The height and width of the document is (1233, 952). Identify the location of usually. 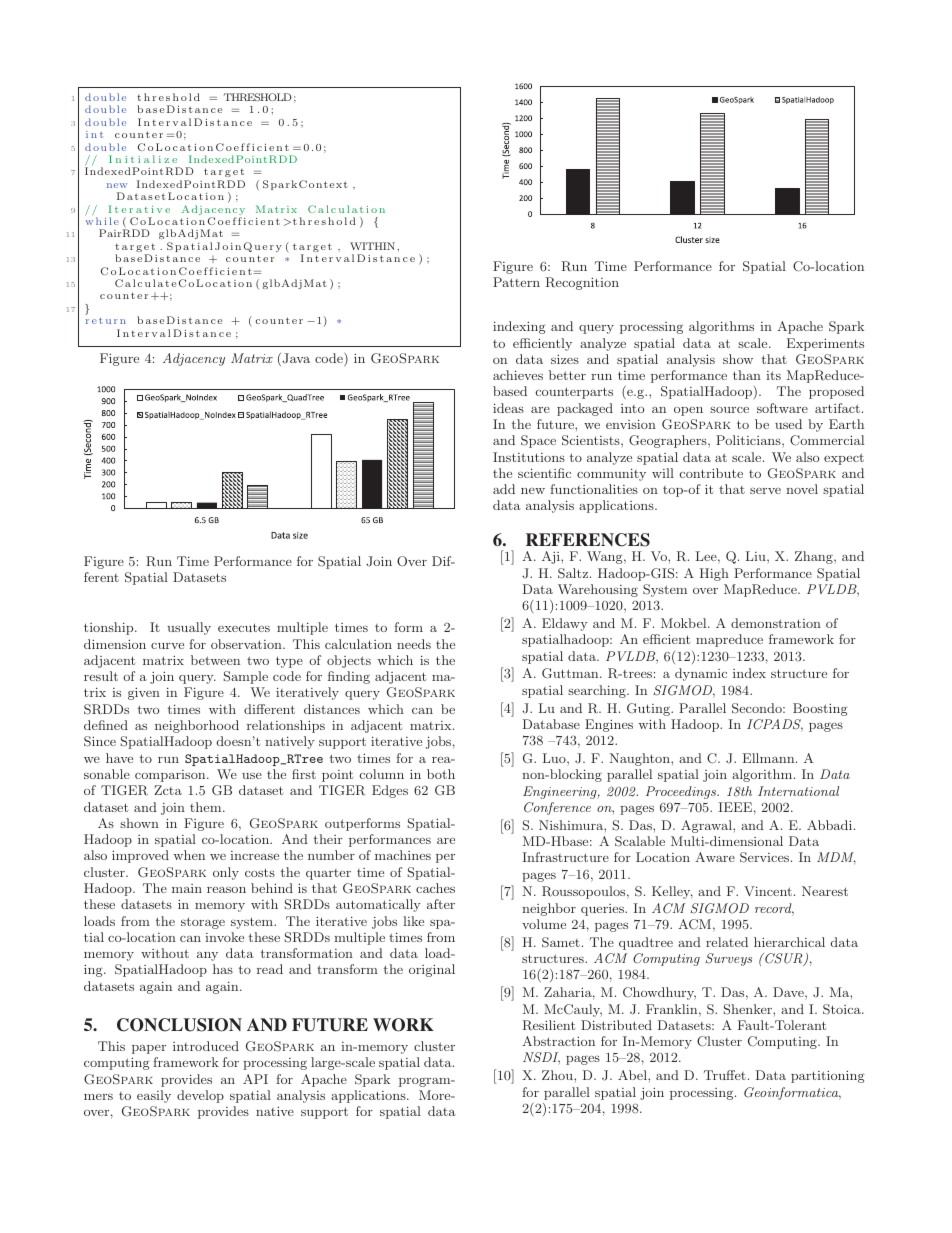
(189, 628).
